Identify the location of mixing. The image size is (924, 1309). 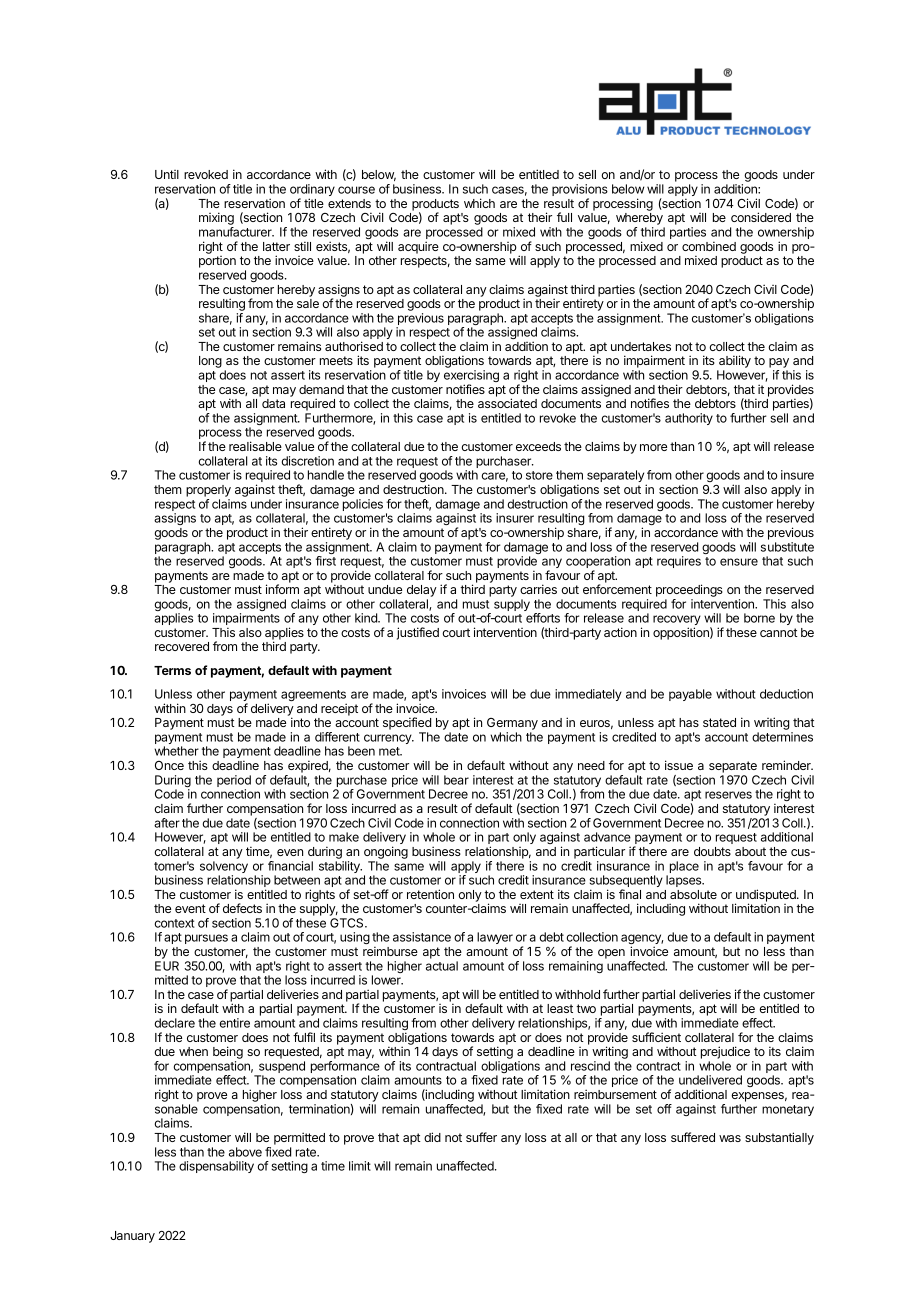
(216, 220).
